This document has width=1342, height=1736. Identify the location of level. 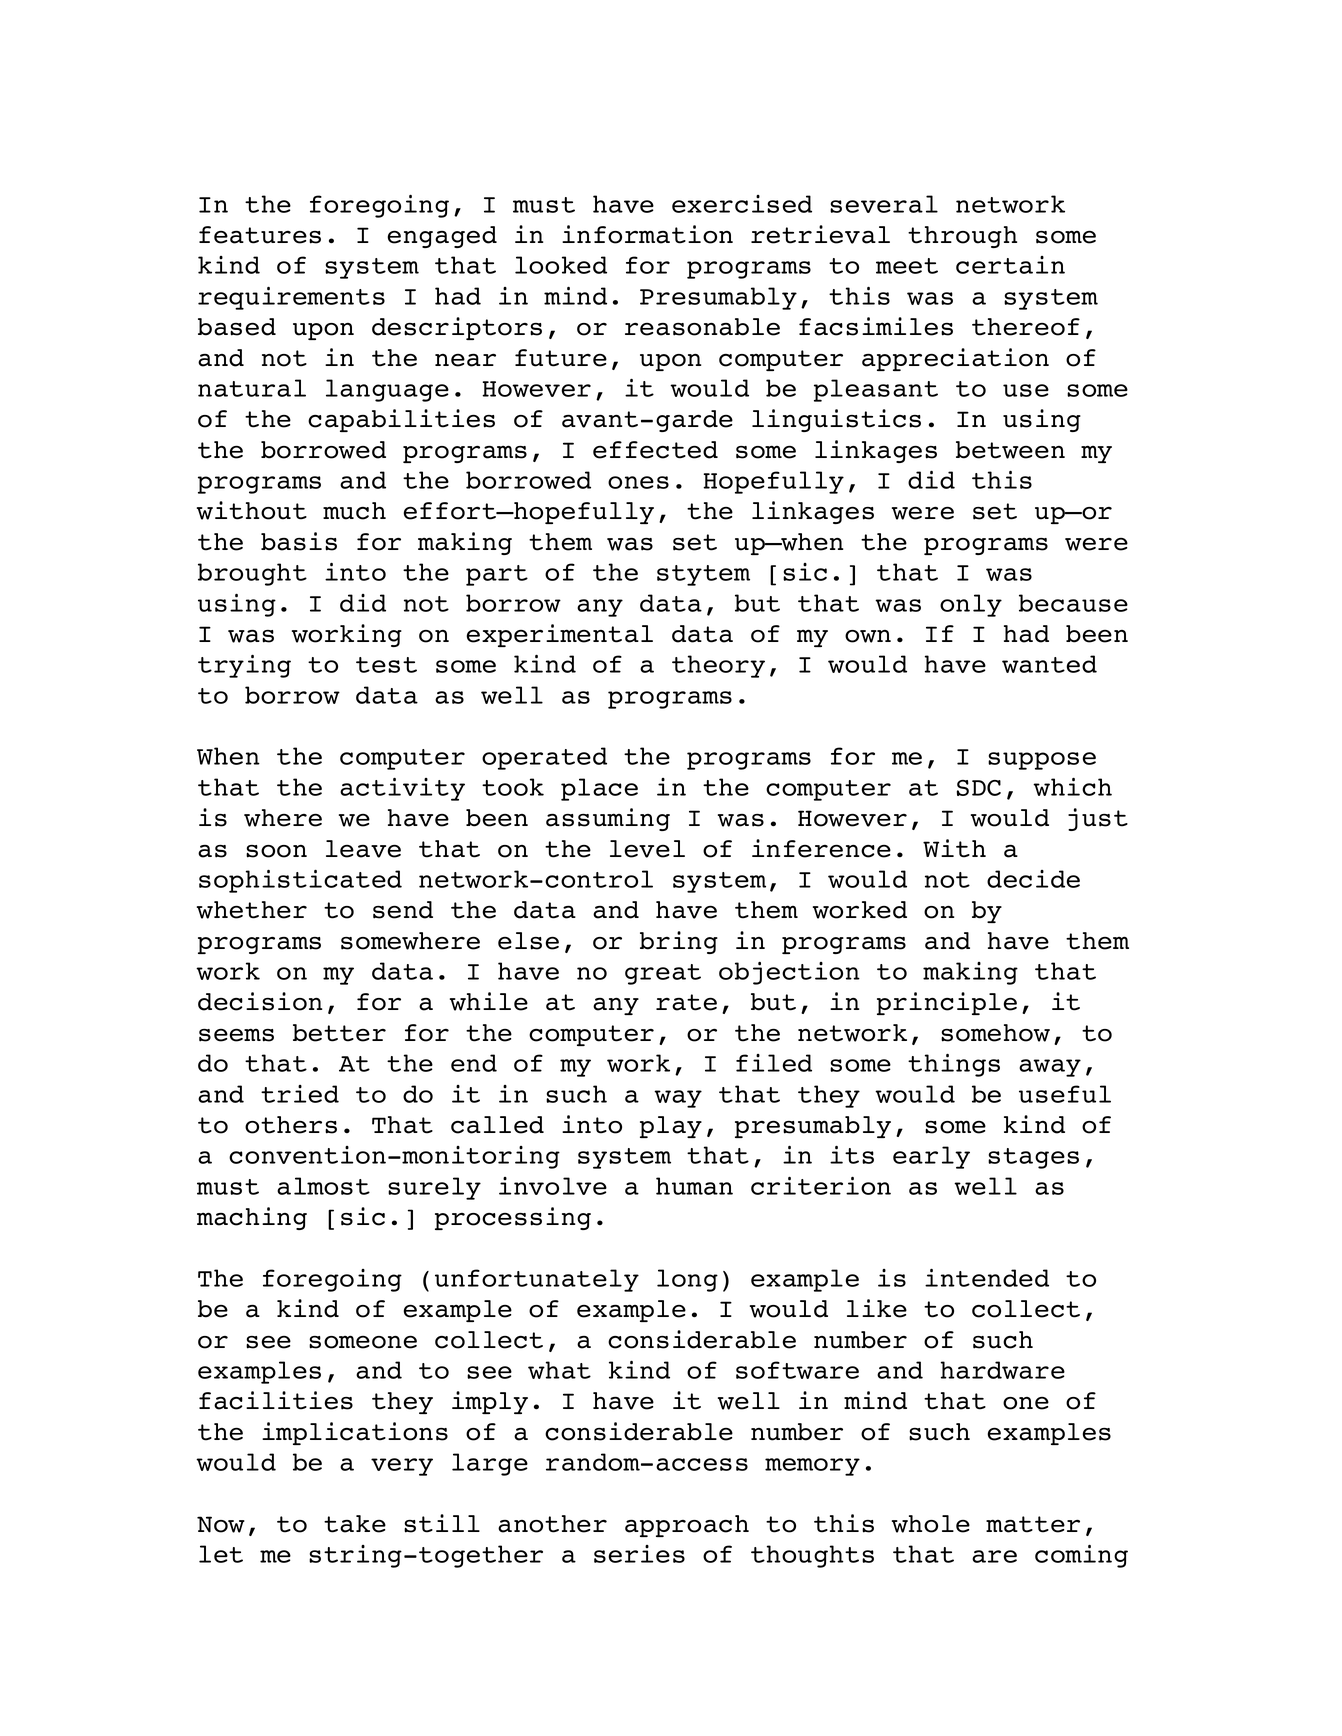
(647, 849).
